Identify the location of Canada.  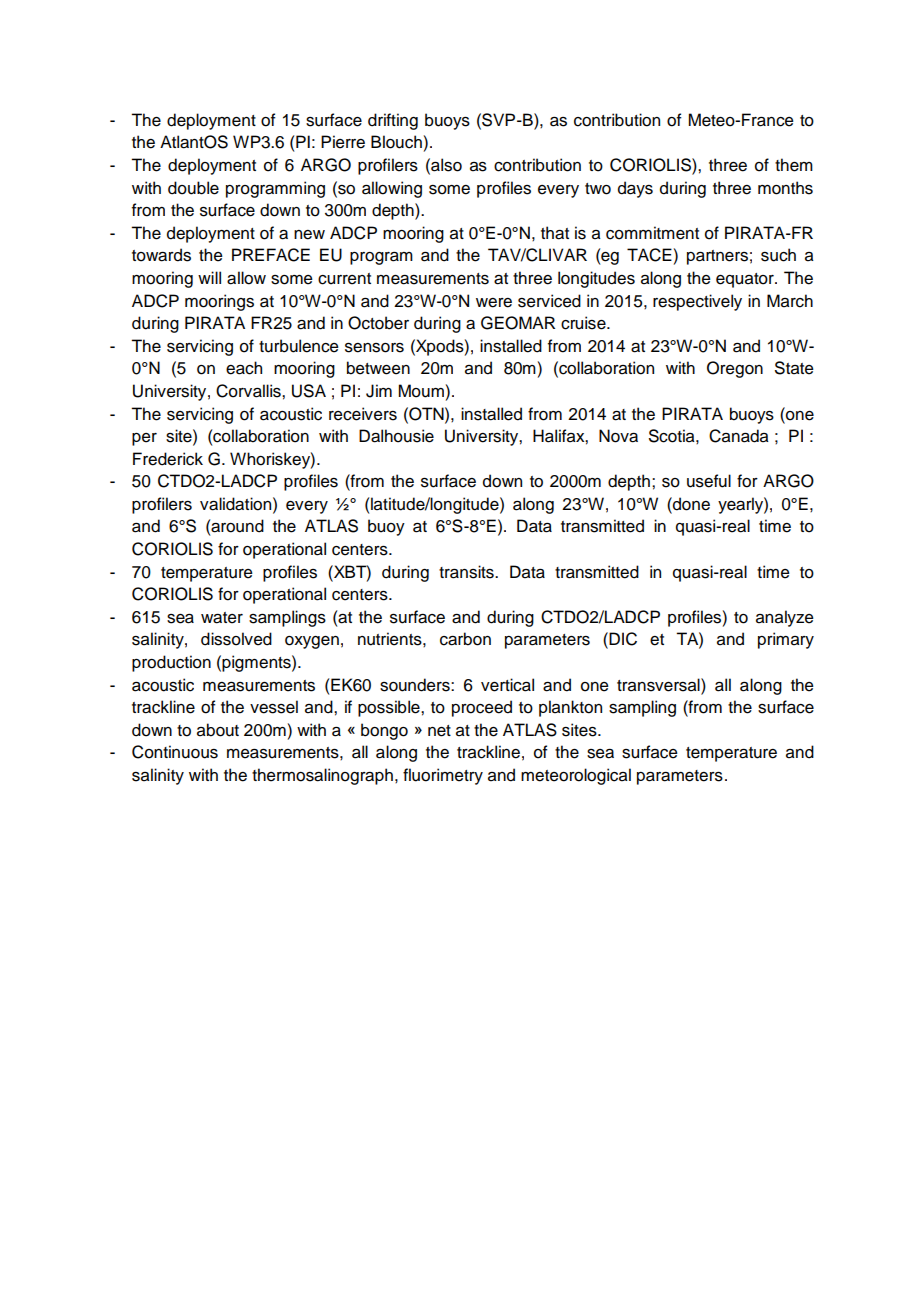
(739, 436).
